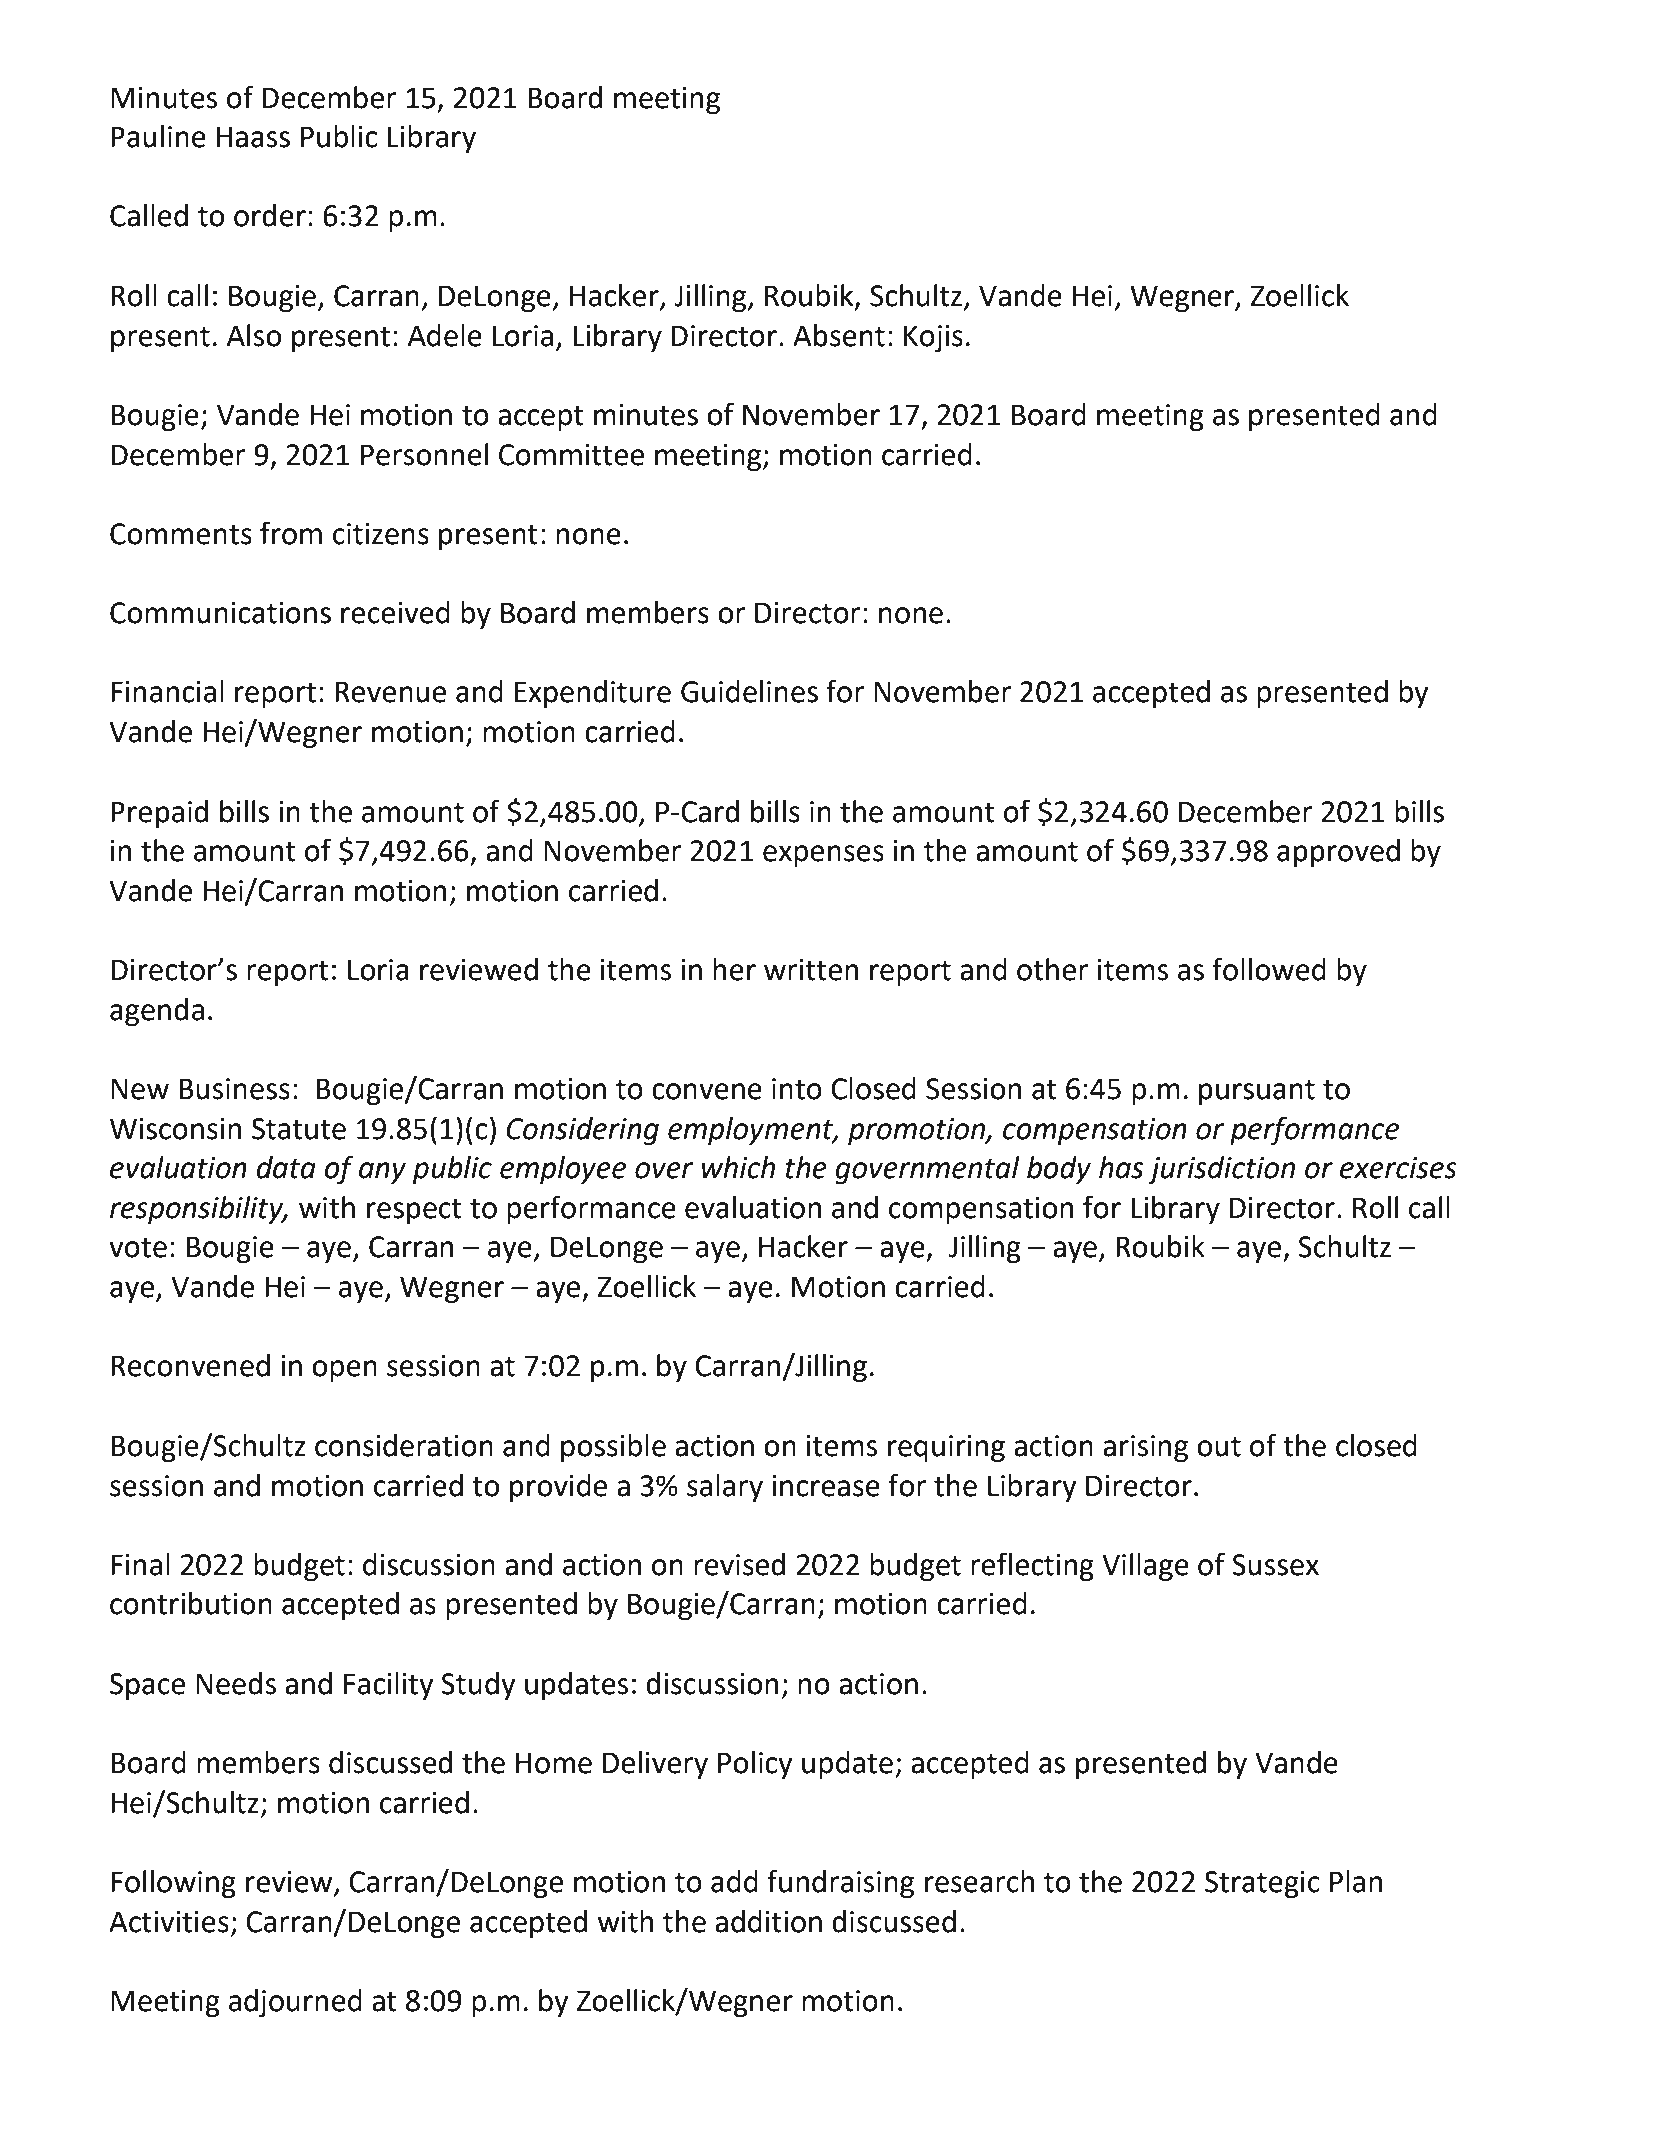  Describe the element at coordinates (749, 691) in the screenshot. I see `Guidelines` at that location.
